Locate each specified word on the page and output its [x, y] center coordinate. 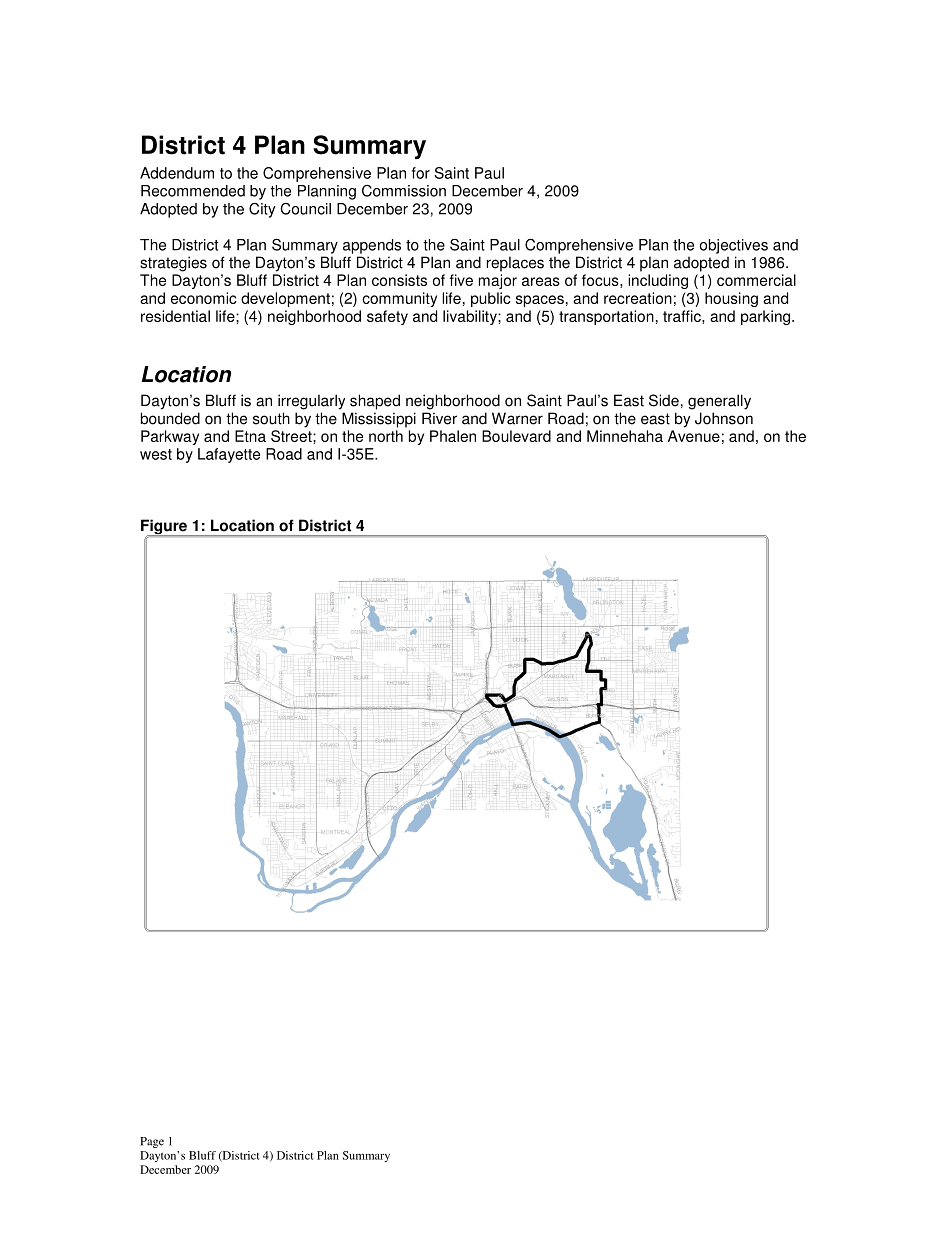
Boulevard [516, 436]
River [439, 418]
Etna [250, 436]
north [386, 436]
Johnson [724, 418]
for [421, 173]
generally [719, 402]
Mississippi [379, 420]
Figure [165, 528]
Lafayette [229, 455]
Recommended [193, 191]
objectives [734, 246]
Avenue [694, 436]
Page [152, 1142]
